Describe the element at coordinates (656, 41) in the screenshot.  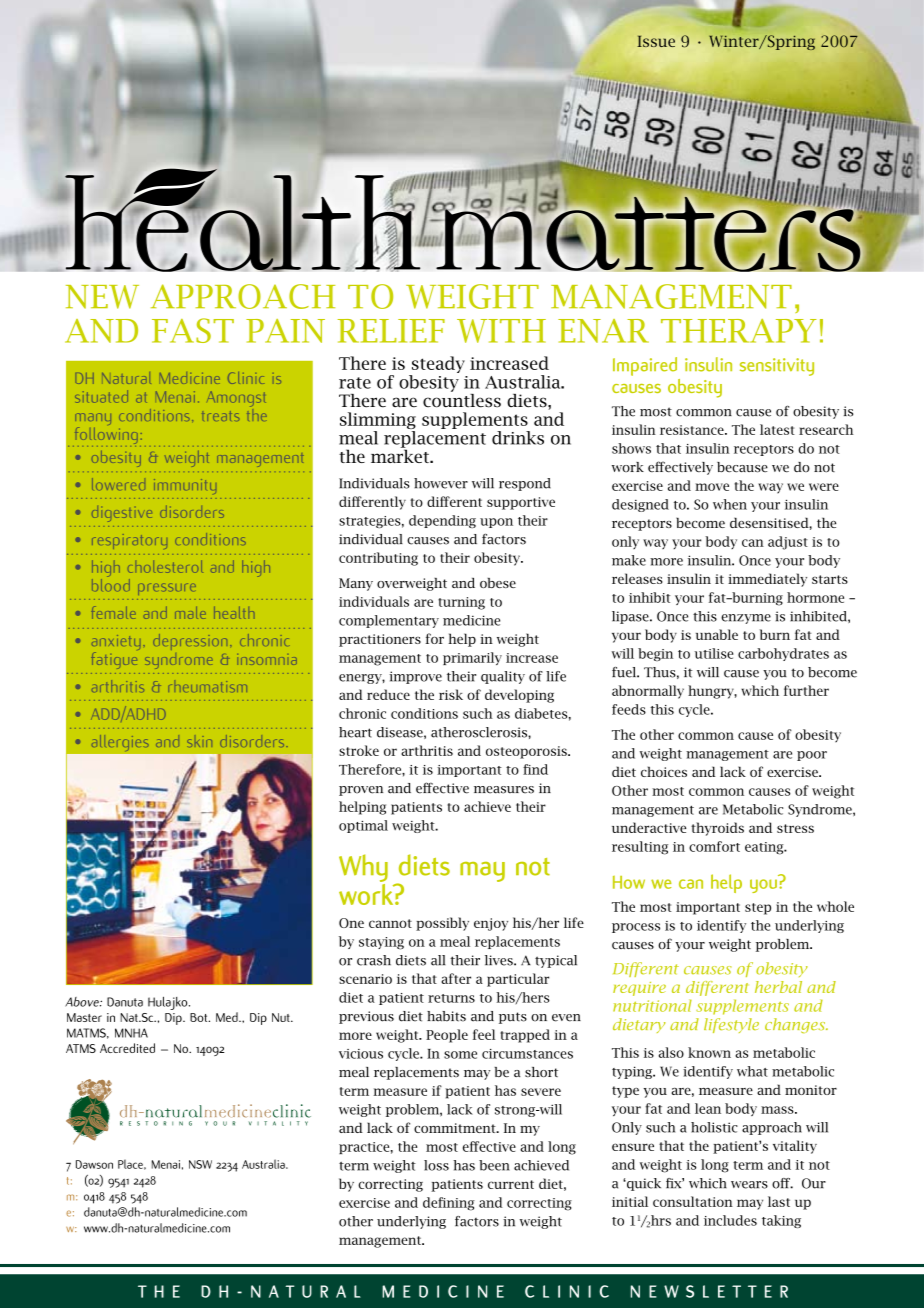
I see `Issue` at that location.
